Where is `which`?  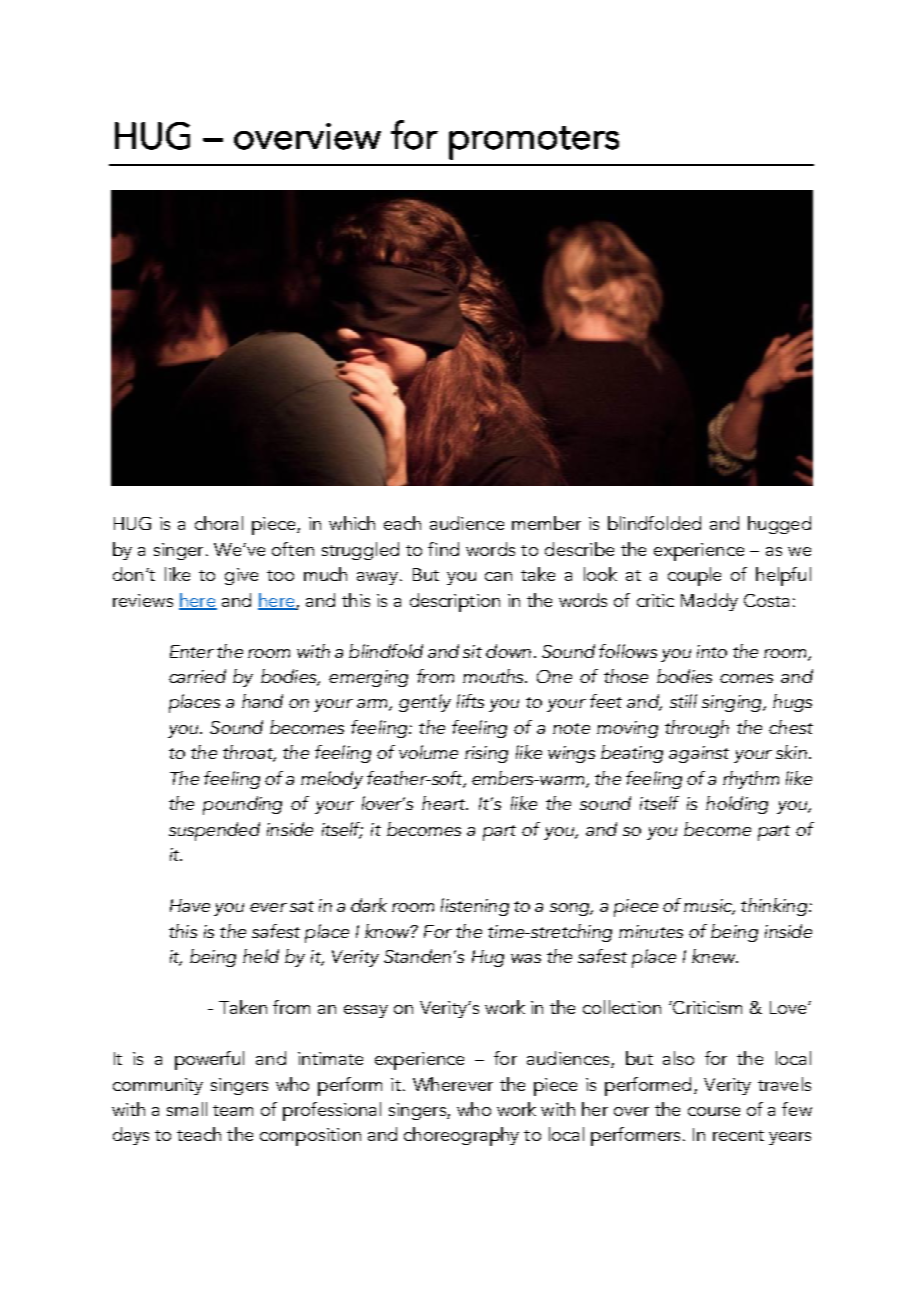 which is located at coordinates (352, 523).
